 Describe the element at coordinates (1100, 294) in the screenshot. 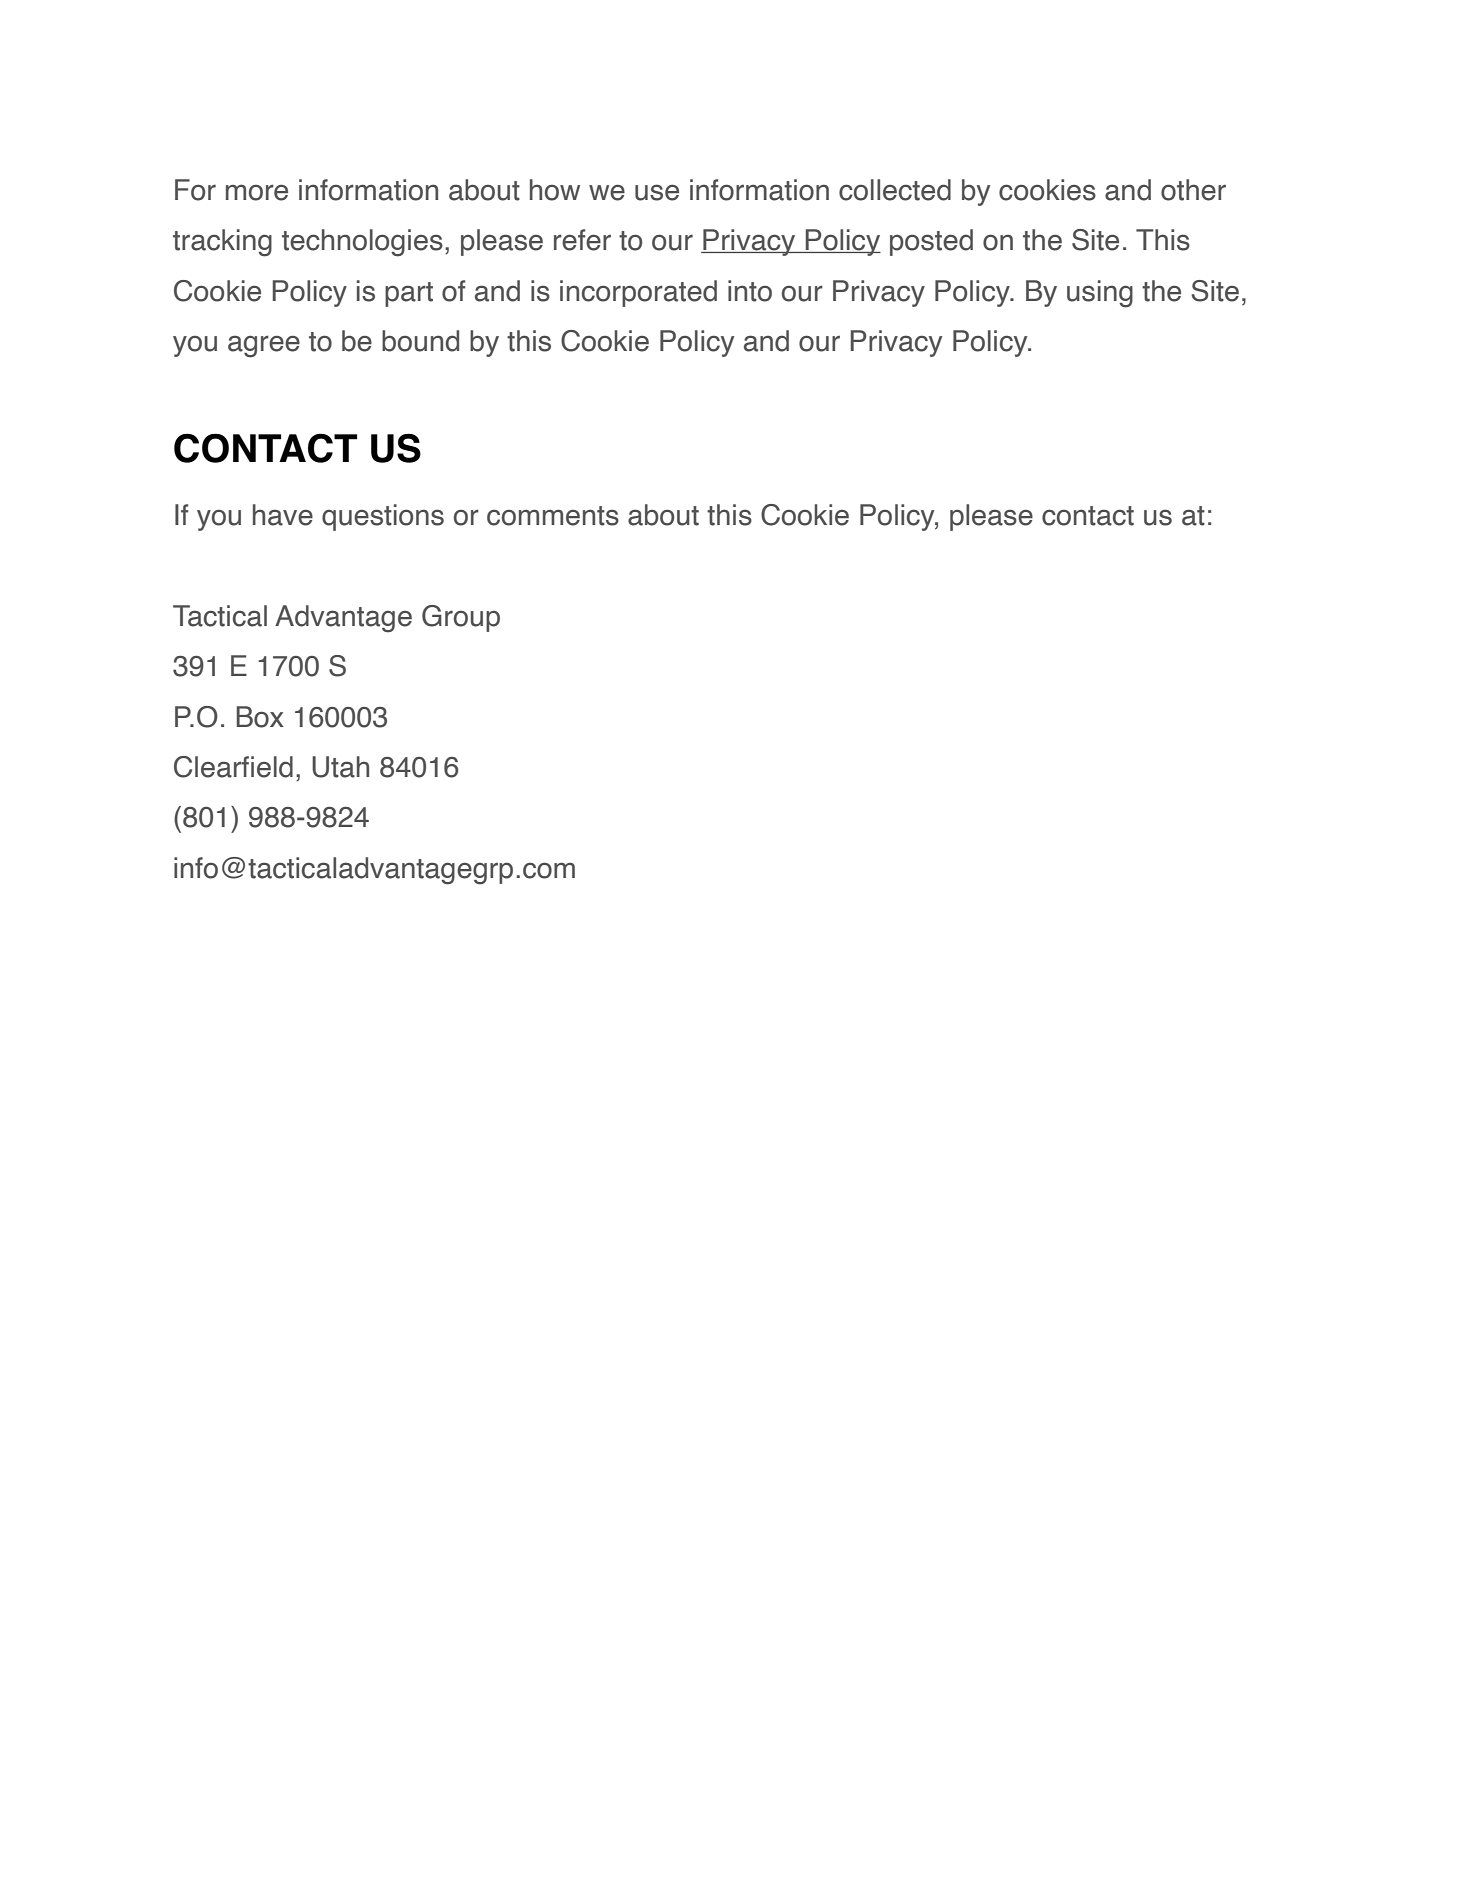

I see `using` at that location.
